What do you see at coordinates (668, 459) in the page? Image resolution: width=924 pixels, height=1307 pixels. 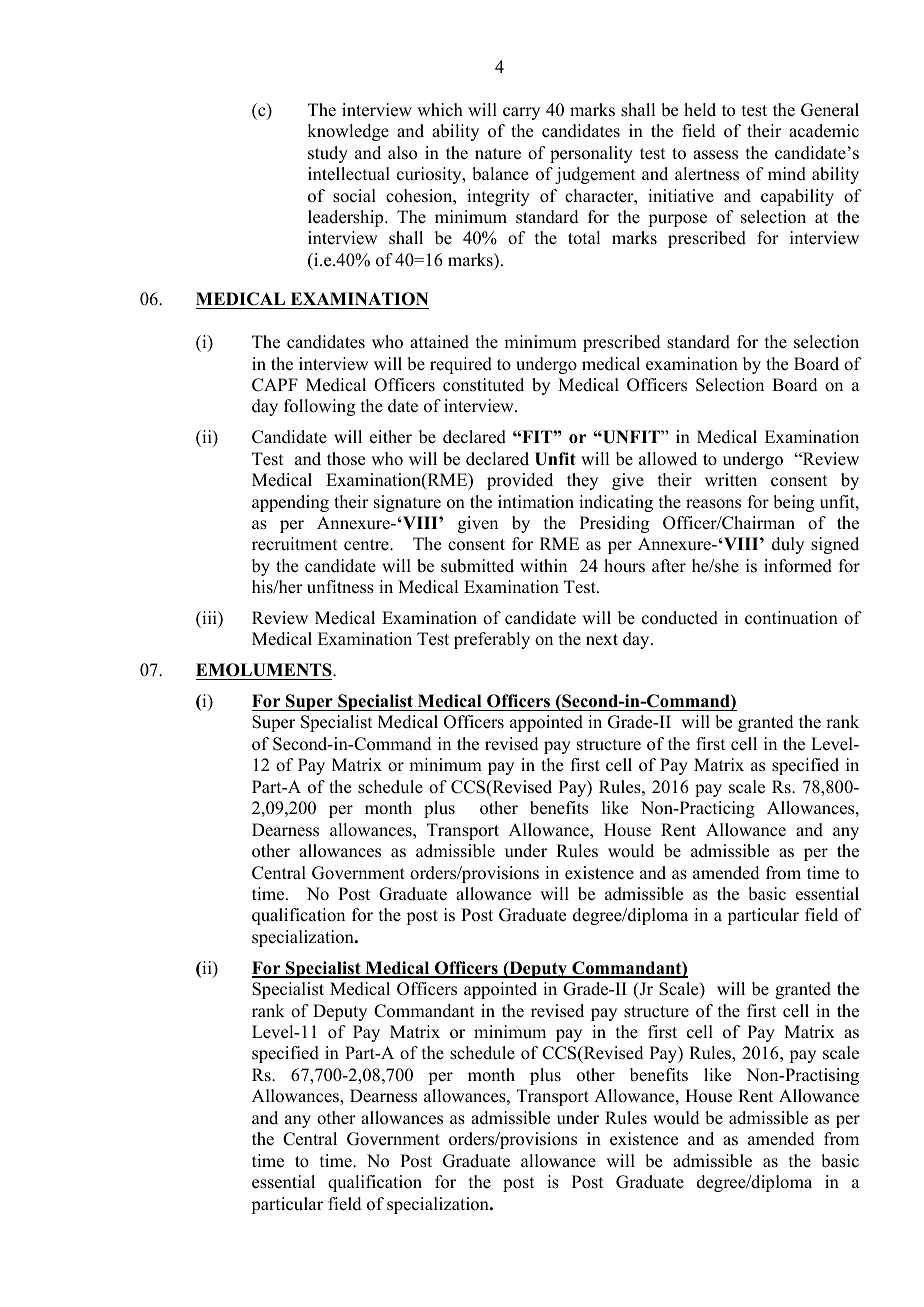 I see `allowed` at bounding box center [668, 459].
